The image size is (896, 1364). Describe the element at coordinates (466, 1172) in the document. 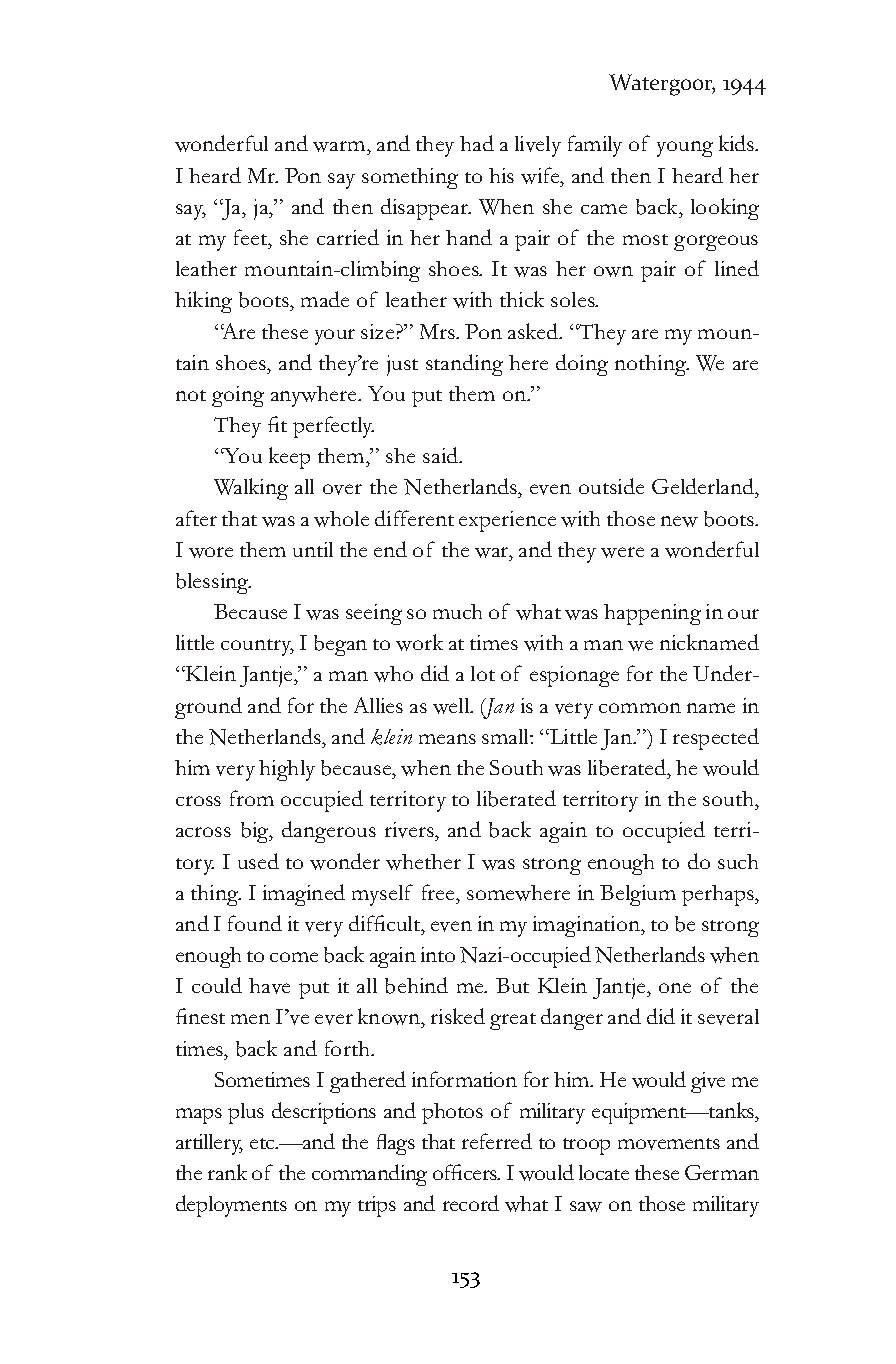

I see `officers` at that location.
